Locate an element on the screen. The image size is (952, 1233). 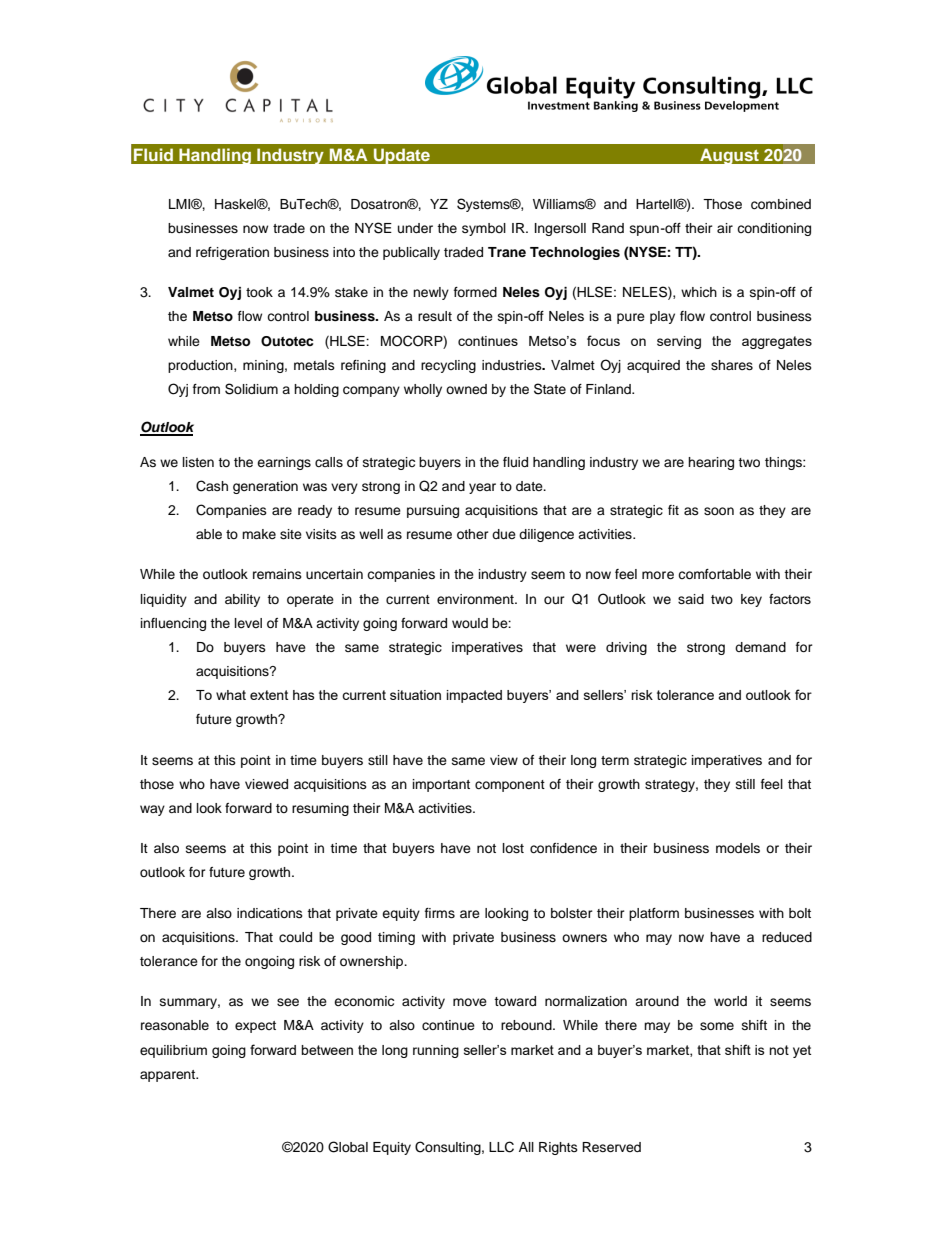
soon is located at coordinates (719, 511).
